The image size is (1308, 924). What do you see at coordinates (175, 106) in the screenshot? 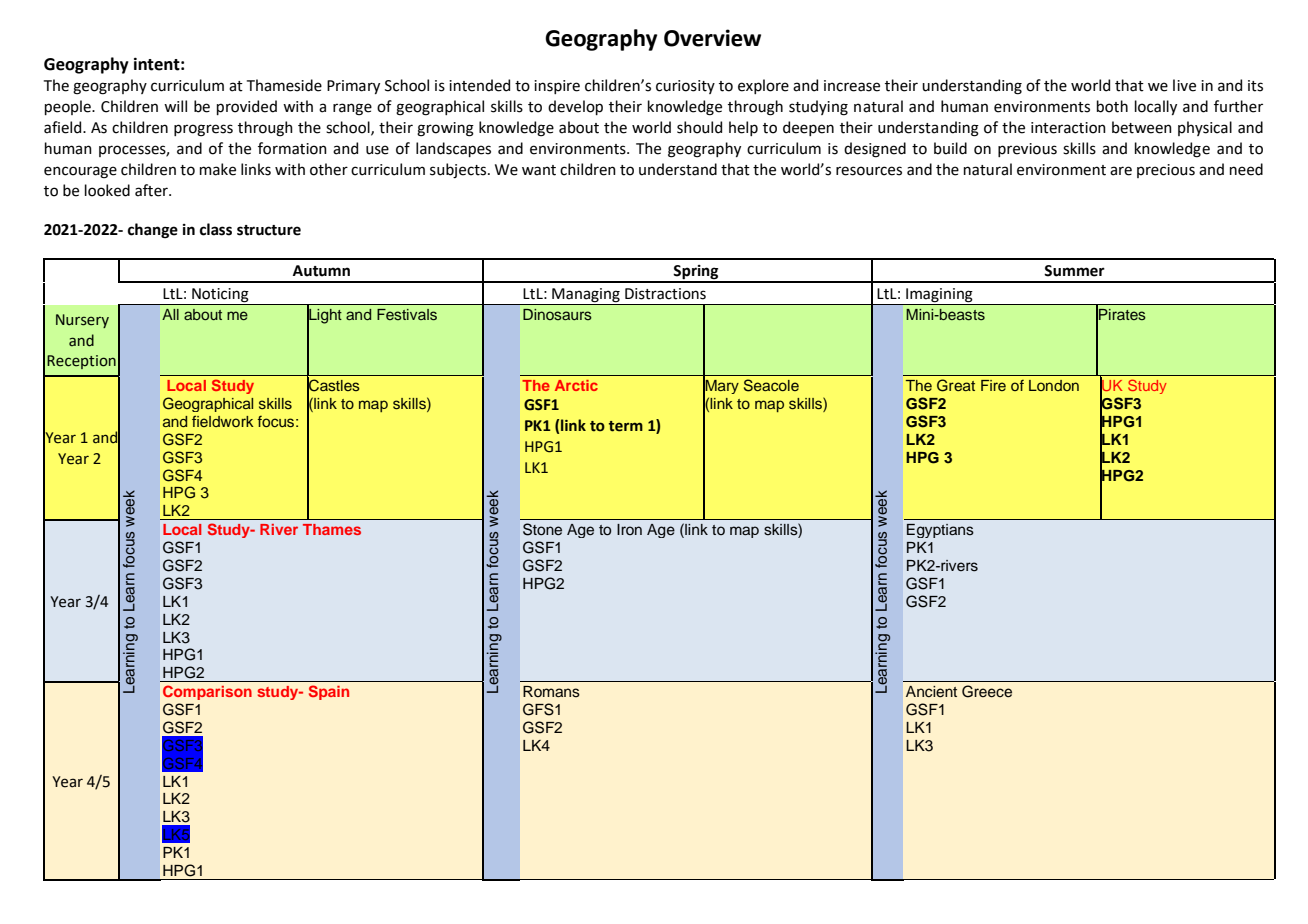
I see `will` at bounding box center [175, 106].
